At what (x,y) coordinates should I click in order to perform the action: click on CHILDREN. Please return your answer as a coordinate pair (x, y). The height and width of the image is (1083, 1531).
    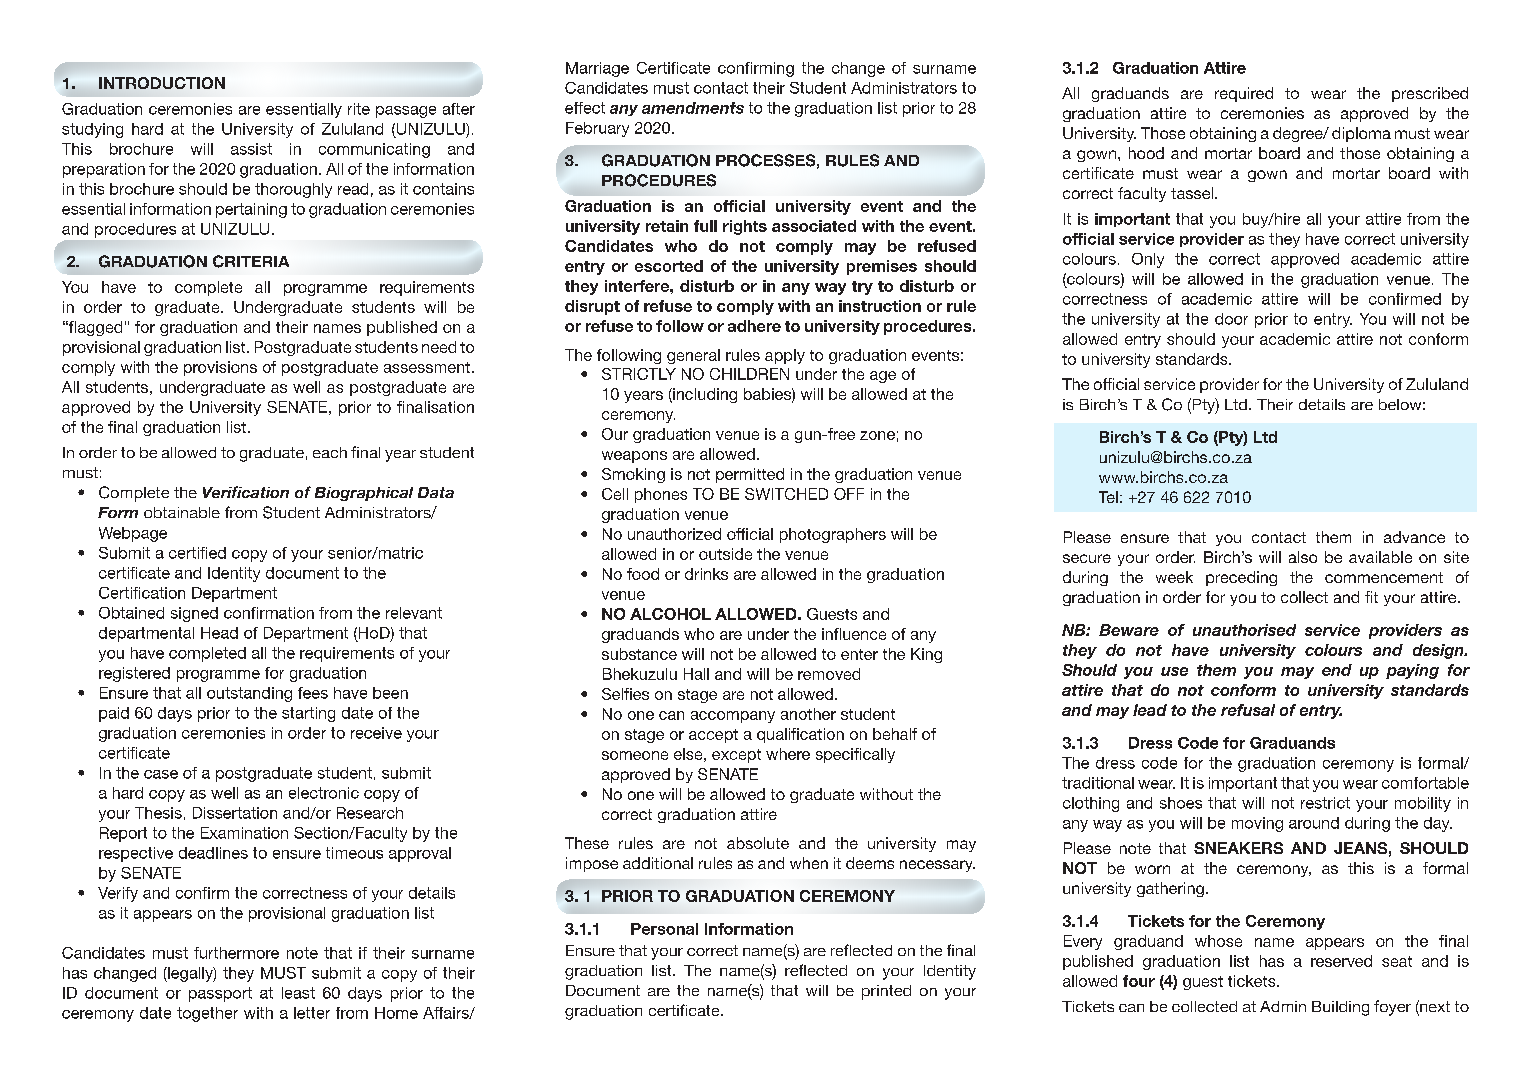
    Looking at the image, I should click on (749, 374).
